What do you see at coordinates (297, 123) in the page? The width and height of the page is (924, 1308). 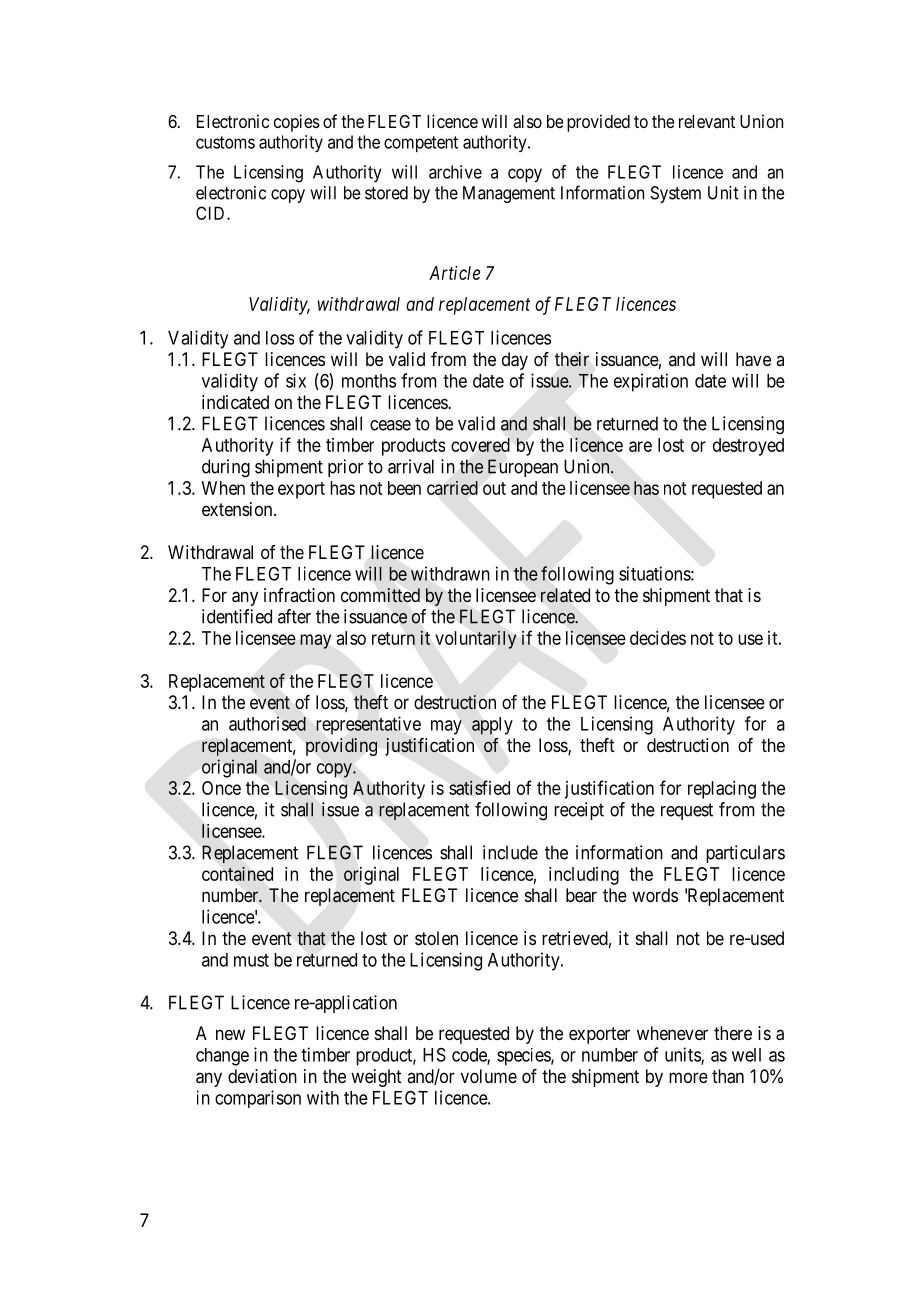 I see `copies` at bounding box center [297, 123].
